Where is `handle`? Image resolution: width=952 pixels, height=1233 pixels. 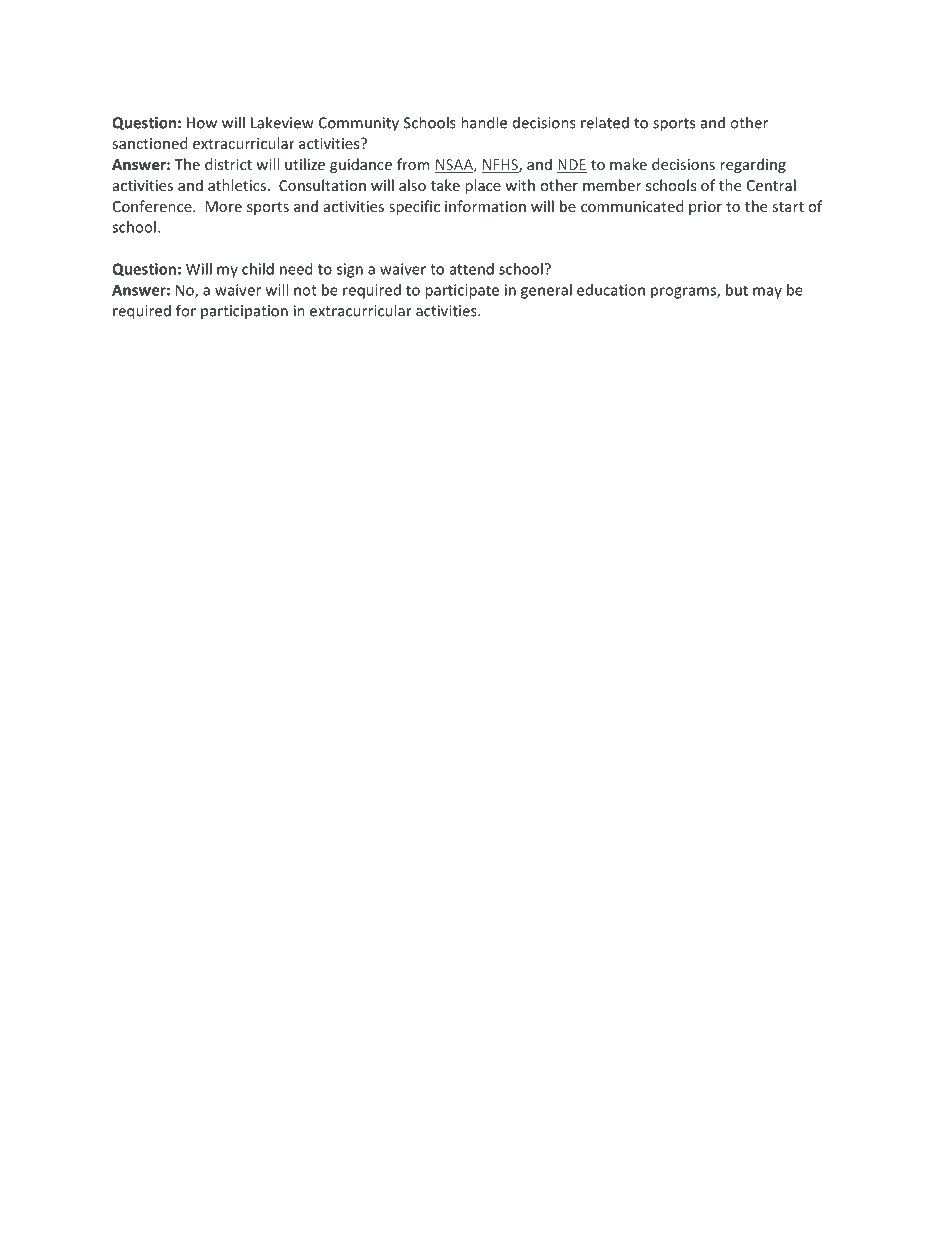 handle is located at coordinates (484, 122).
